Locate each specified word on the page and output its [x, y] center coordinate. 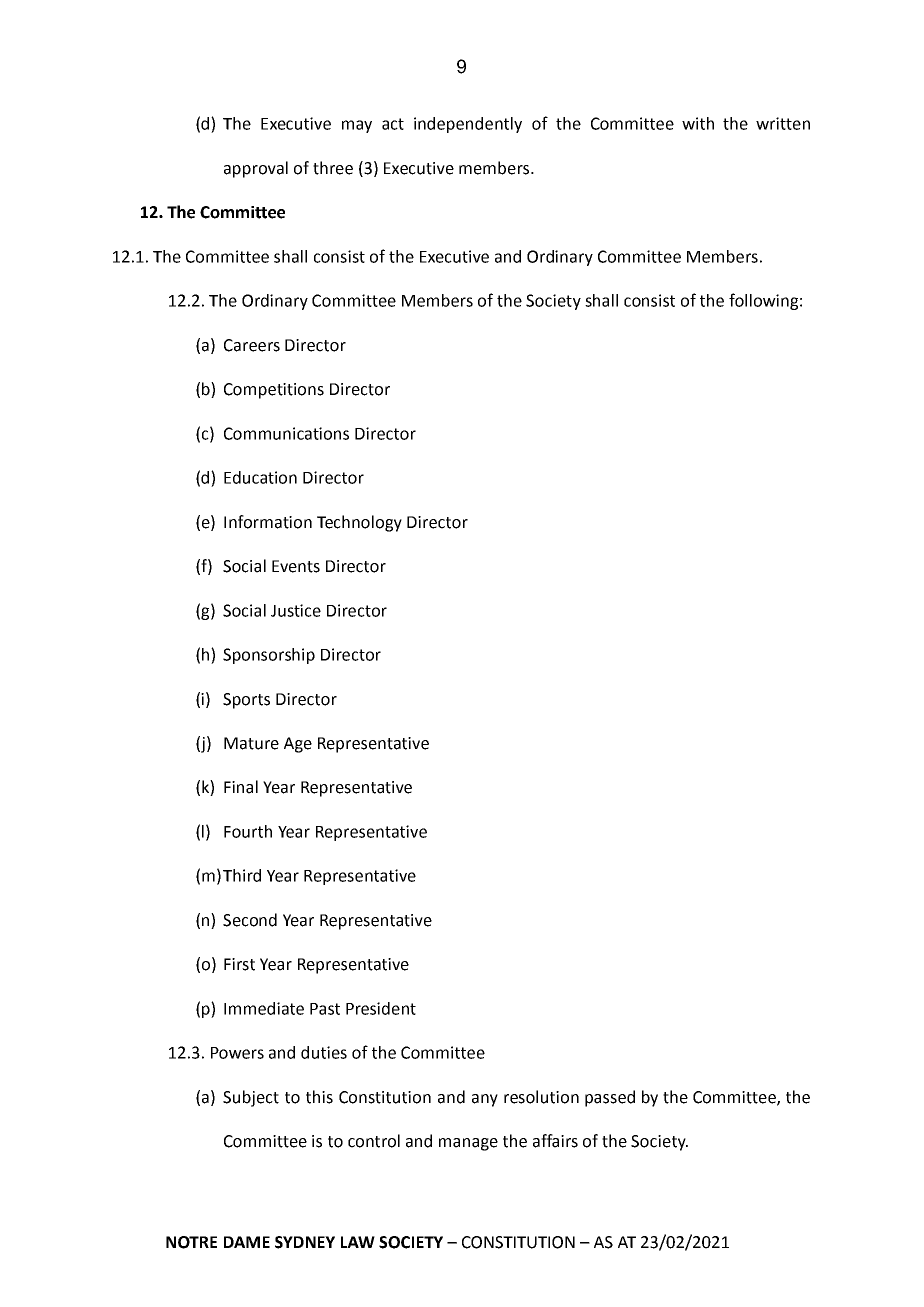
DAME [247, 1242]
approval [256, 169]
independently [468, 125]
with [698, 123]
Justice [296, 610]
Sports [246, 701]
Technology [359, 523]
